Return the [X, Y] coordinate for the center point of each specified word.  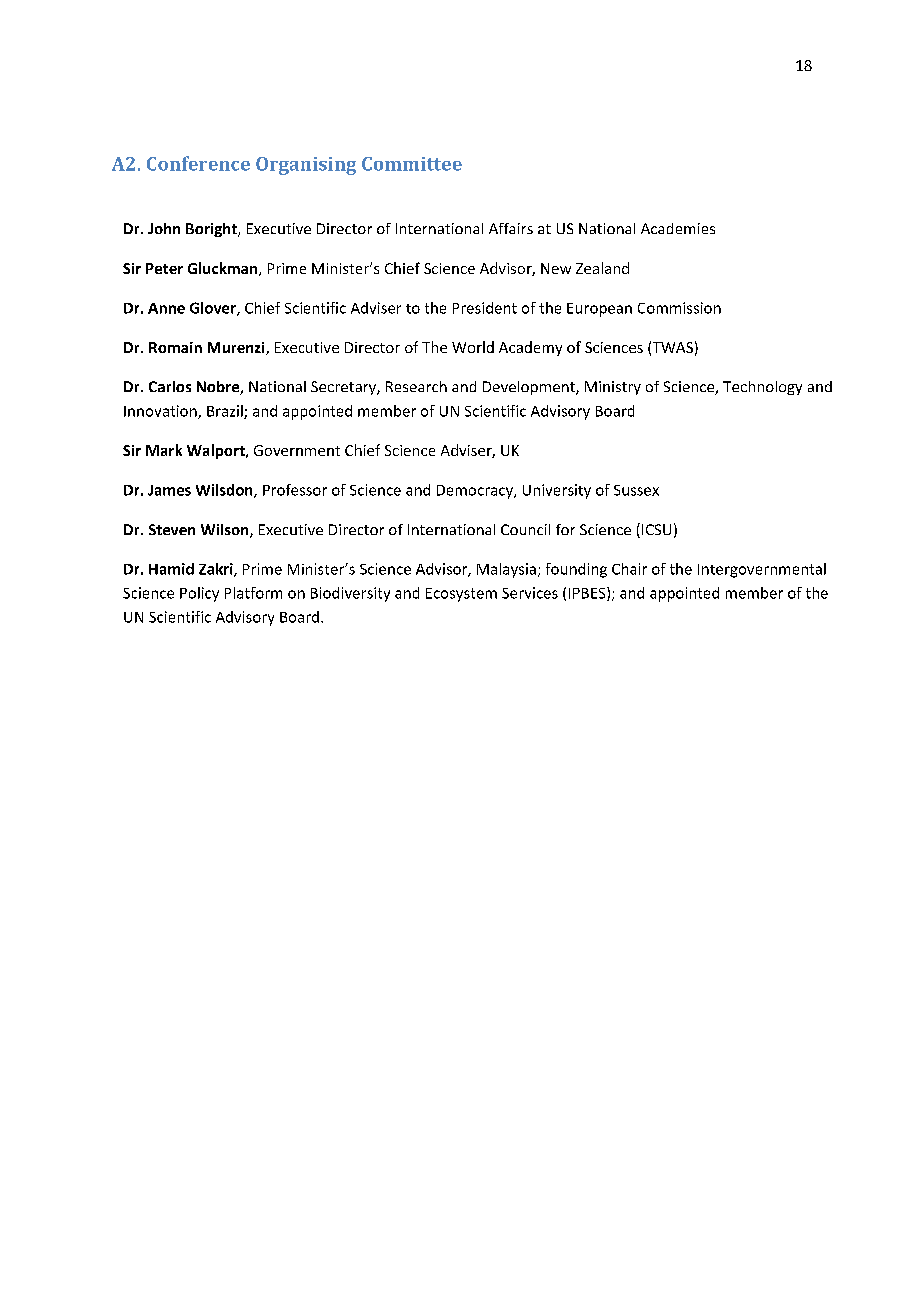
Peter [164, 268]
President [485, 308]
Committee [412, 164]
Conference [198, 163]
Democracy [476, 492]
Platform [253, 593]
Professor [295, 490]
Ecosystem [461, 595]
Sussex [636, 490]
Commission [679, 308]
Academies [678, 228]
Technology [762, 388]
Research [416, 386]
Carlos [170, 386]
